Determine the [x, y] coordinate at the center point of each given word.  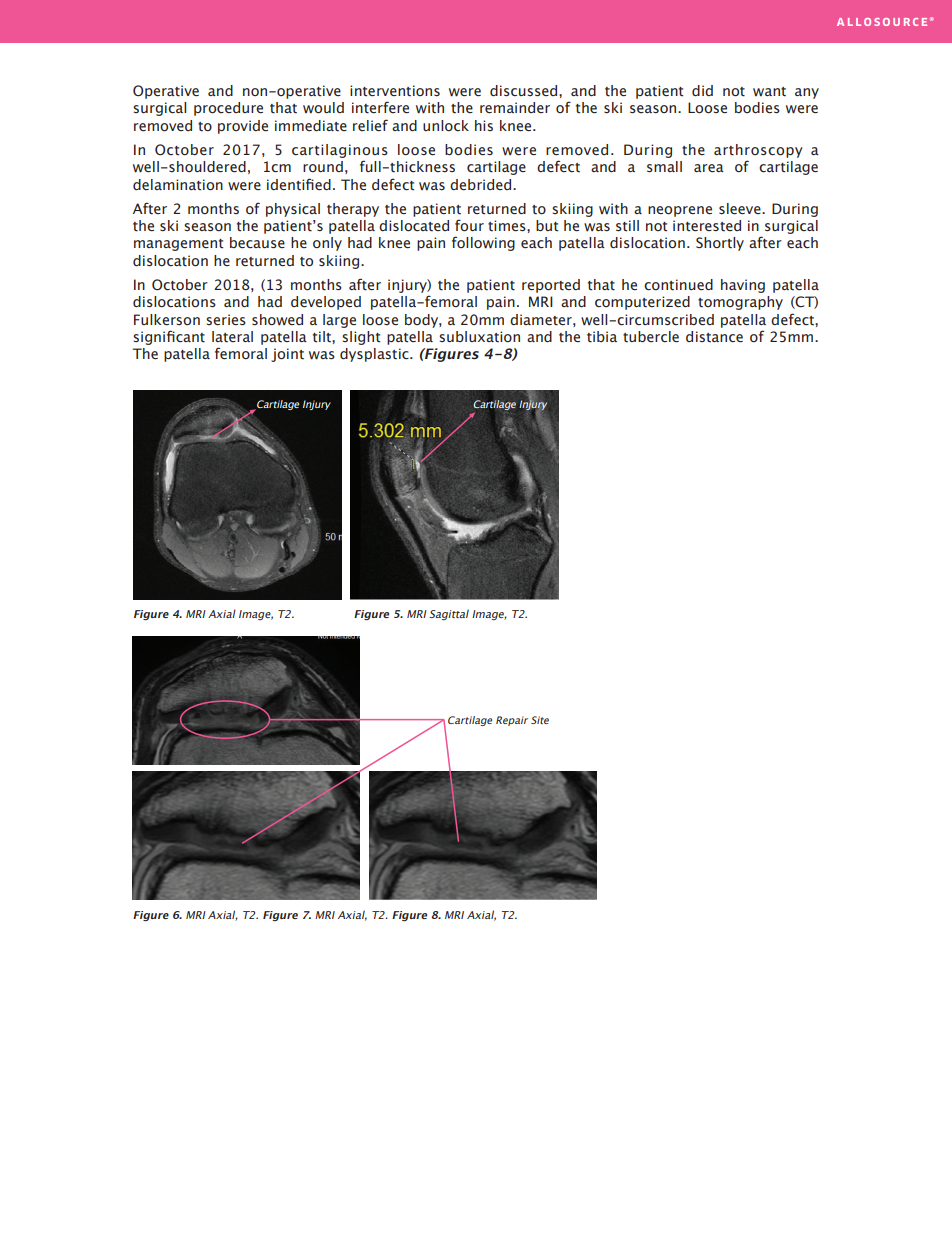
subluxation [479, 337]
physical [293, 210]
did [702, 90]
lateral [232, 337]
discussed [525, 91]
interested [707, 226]
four [469, 225]
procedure [228, 109]
